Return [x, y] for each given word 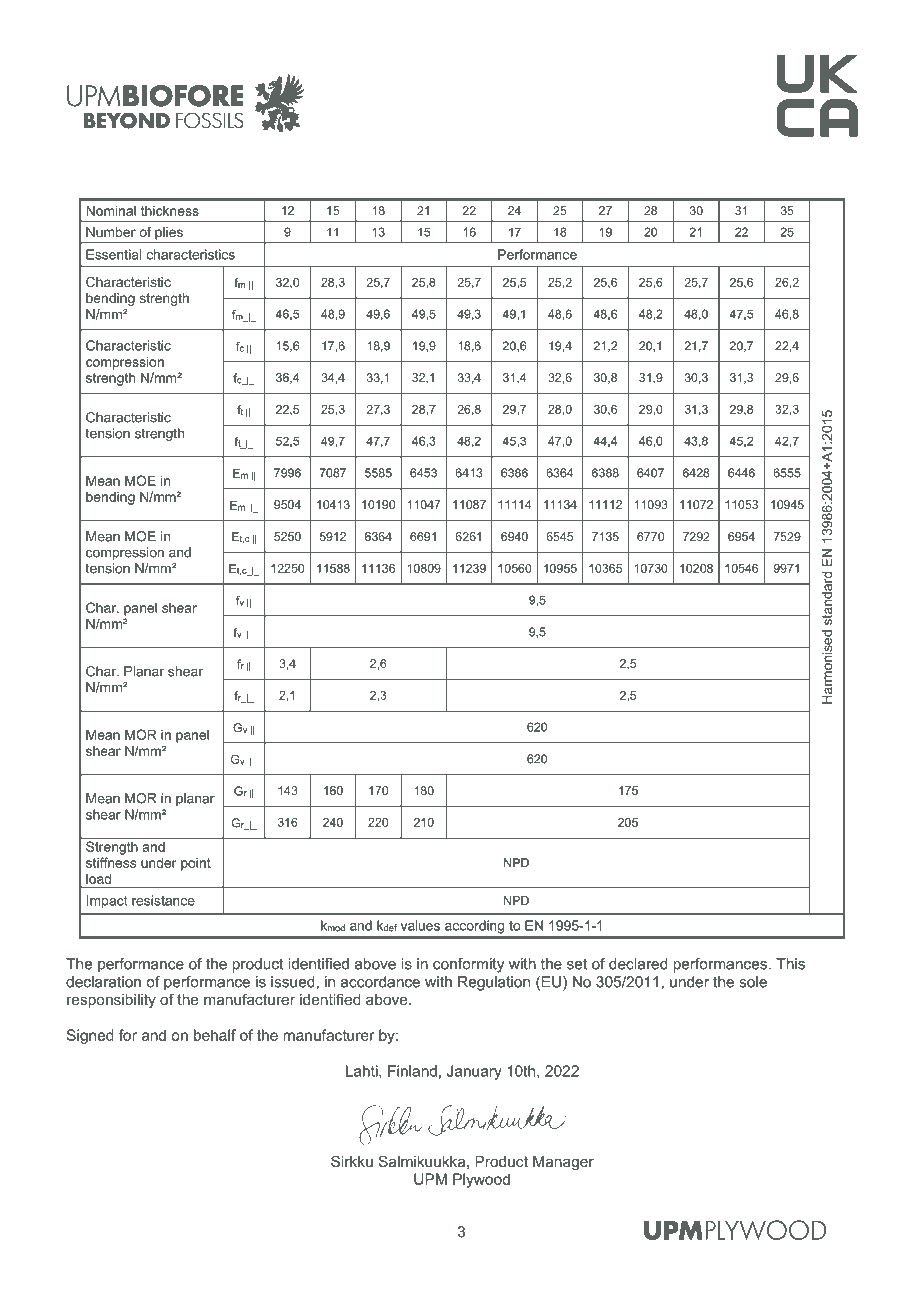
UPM [430, 1179]
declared [638, 964]
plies [169, 233]
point [196, 864]
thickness [170, 210]
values [420, 925]
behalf [215, 1035]
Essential [113, 254]
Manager [563, 1163]
